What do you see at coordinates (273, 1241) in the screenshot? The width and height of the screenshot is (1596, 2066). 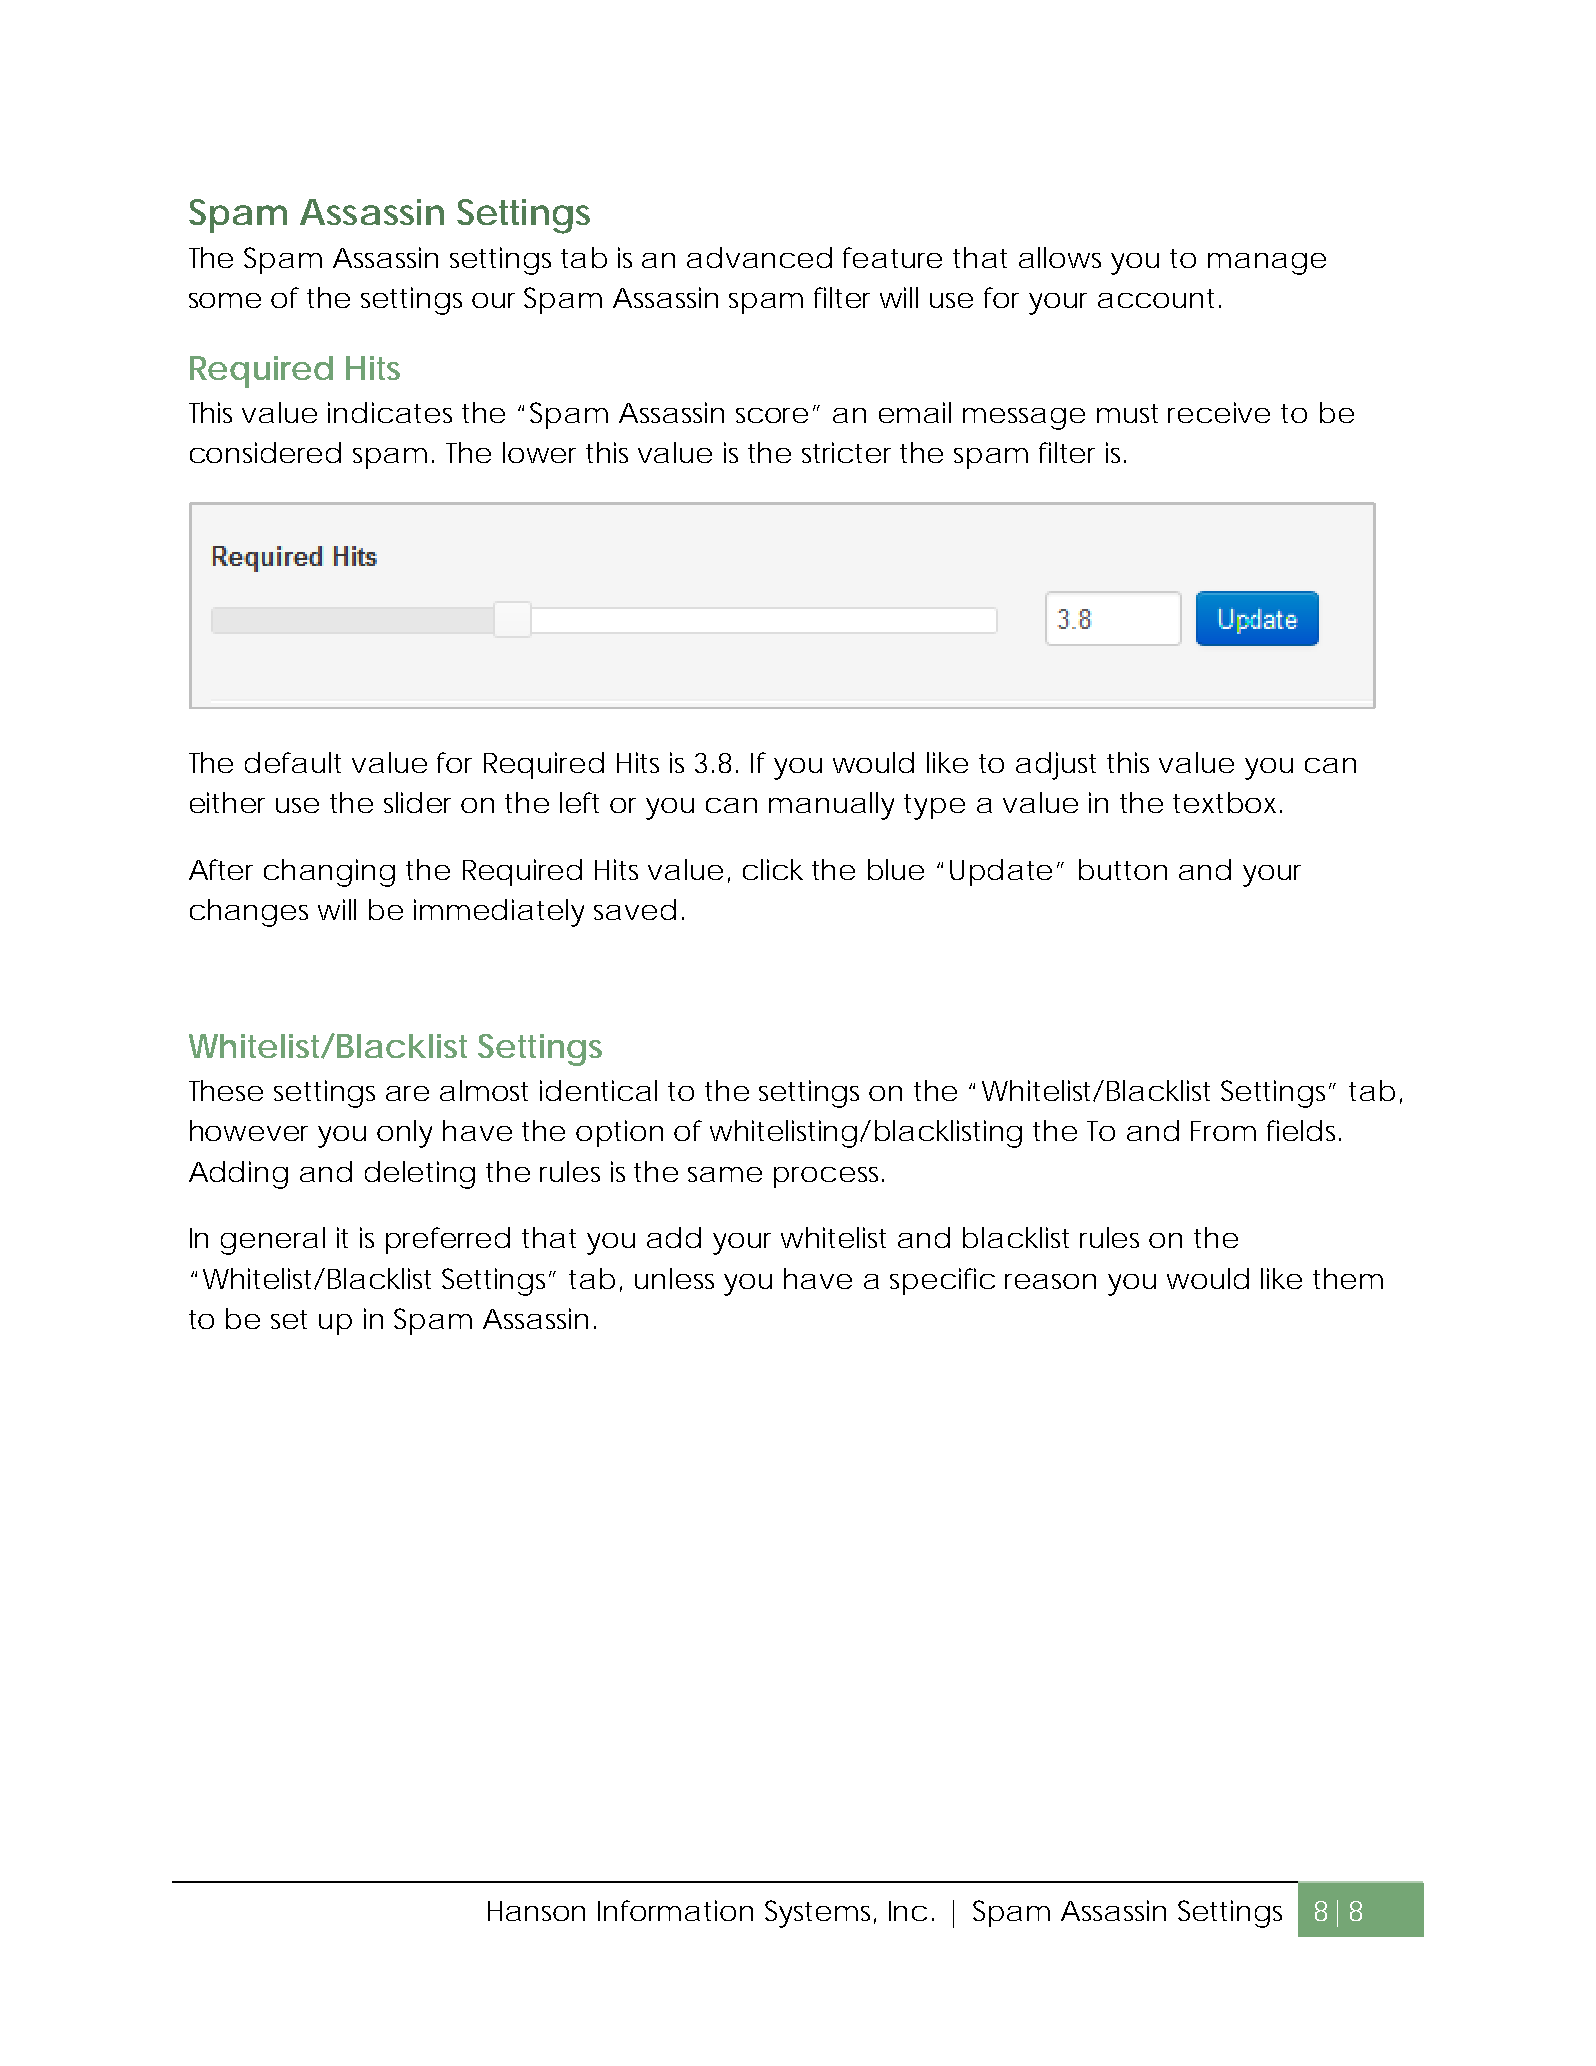 I see `general` at bounding box center [273, 1241].
